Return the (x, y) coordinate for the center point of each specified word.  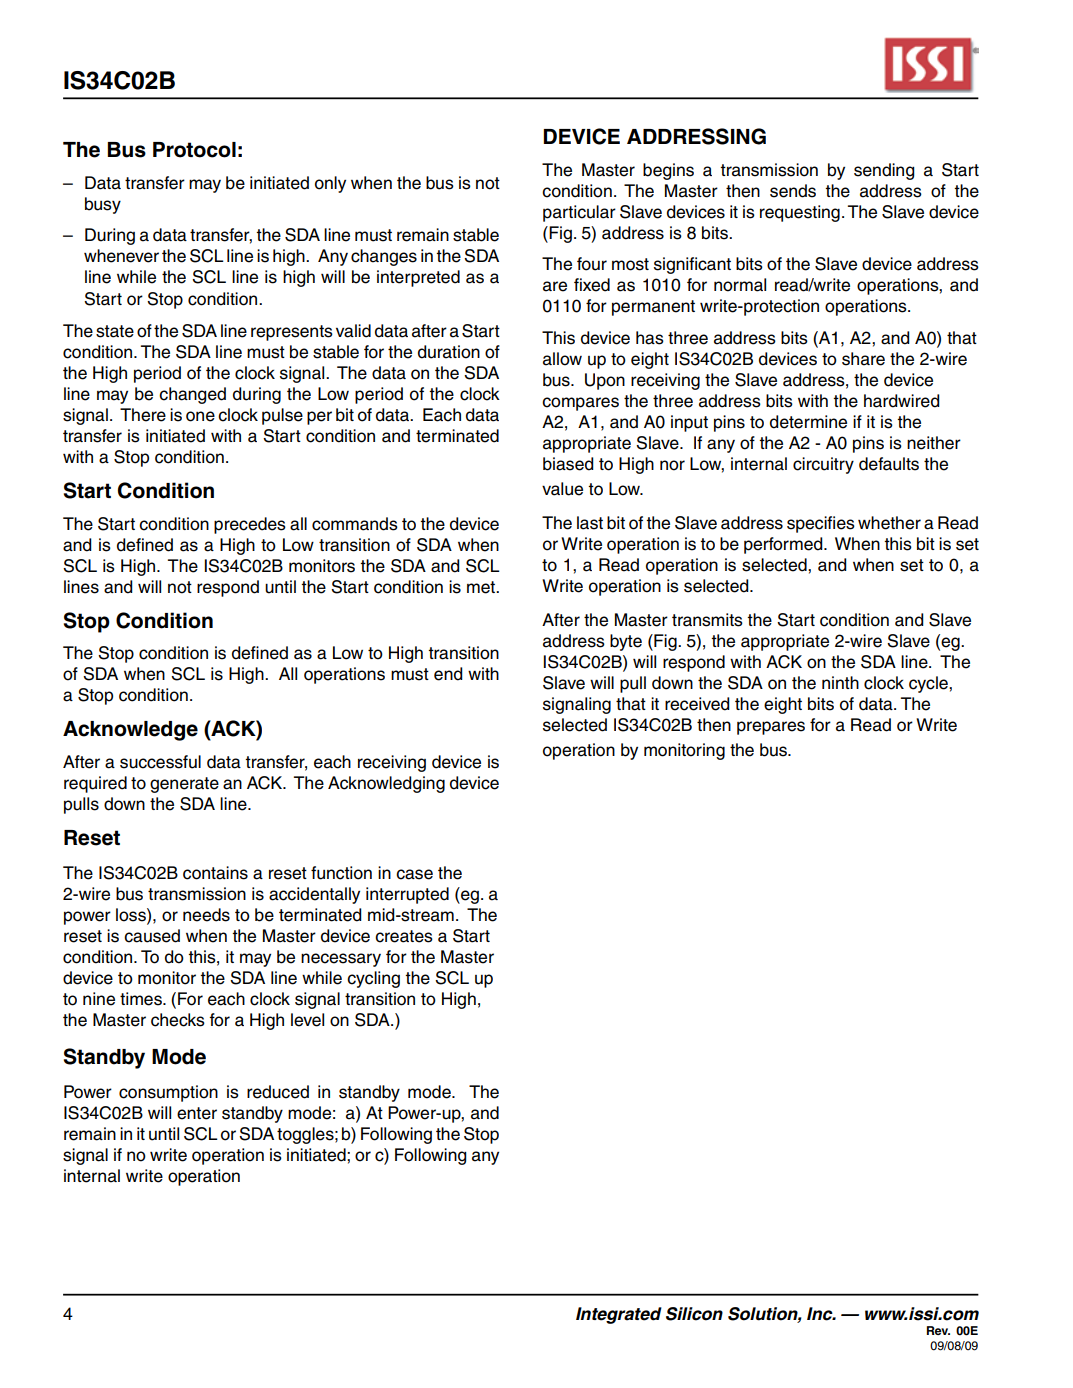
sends (793, 191)
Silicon (694, 1314)
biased (568, 464)
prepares (771, 728)
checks (178, 1020)
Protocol (194, 150)
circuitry (823, 465)
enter (197, 1113)
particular (579, 213)
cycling (373, 979)
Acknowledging (386, 784)
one (200, 416)
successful (160, 762)
